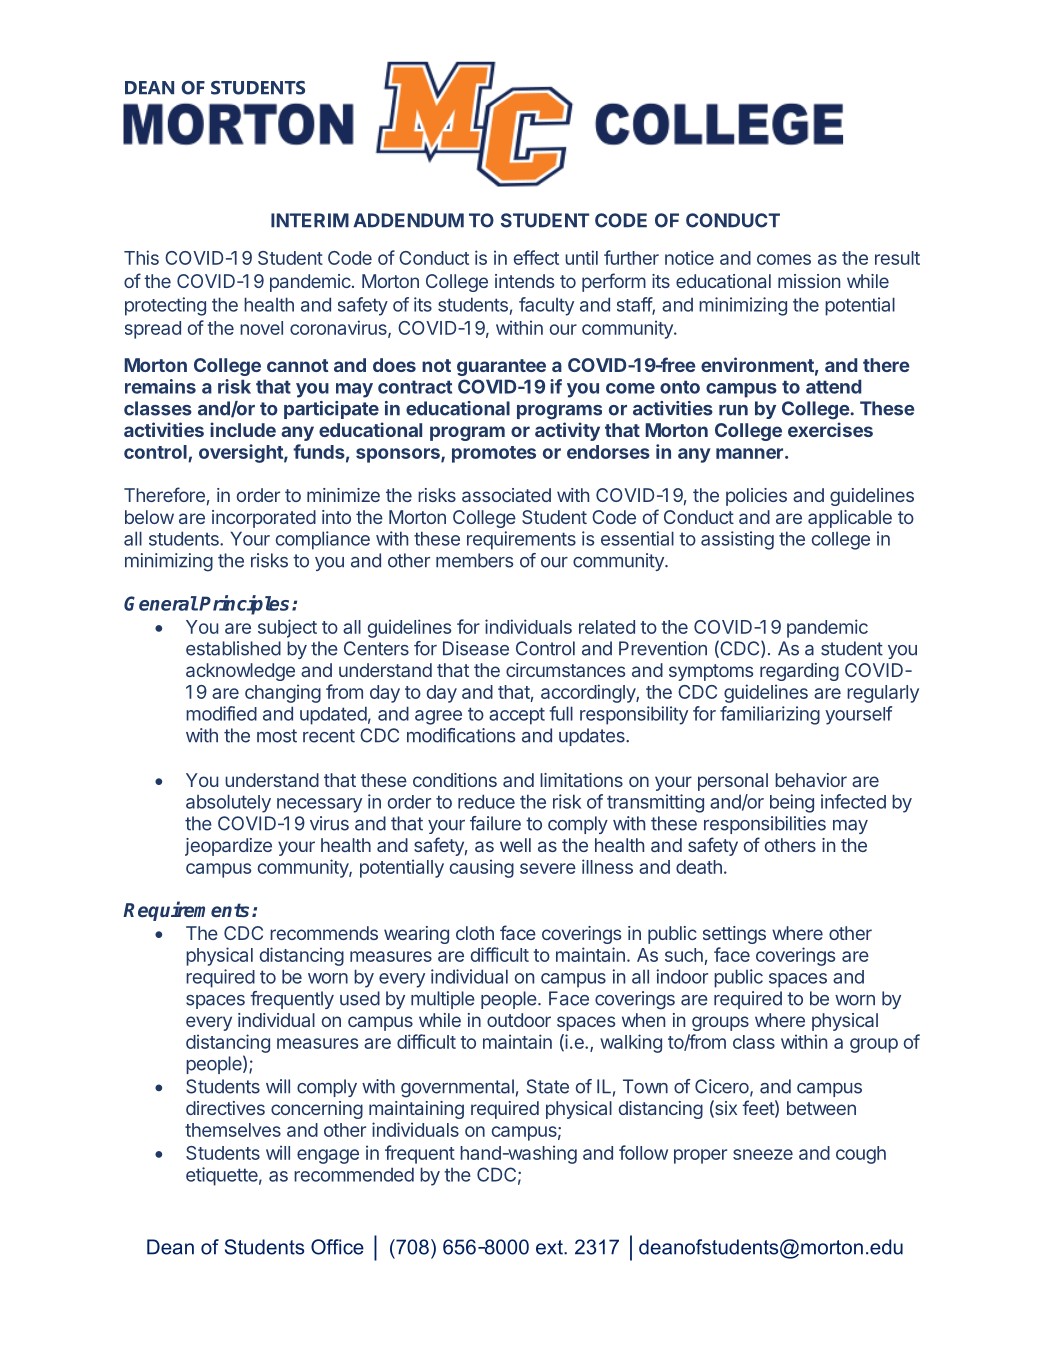 The height and width of the screenshot is (1359, 1050). Describe the element at coordinates (763, 1154) in the screenshot. I see `sneeze` at that location.
